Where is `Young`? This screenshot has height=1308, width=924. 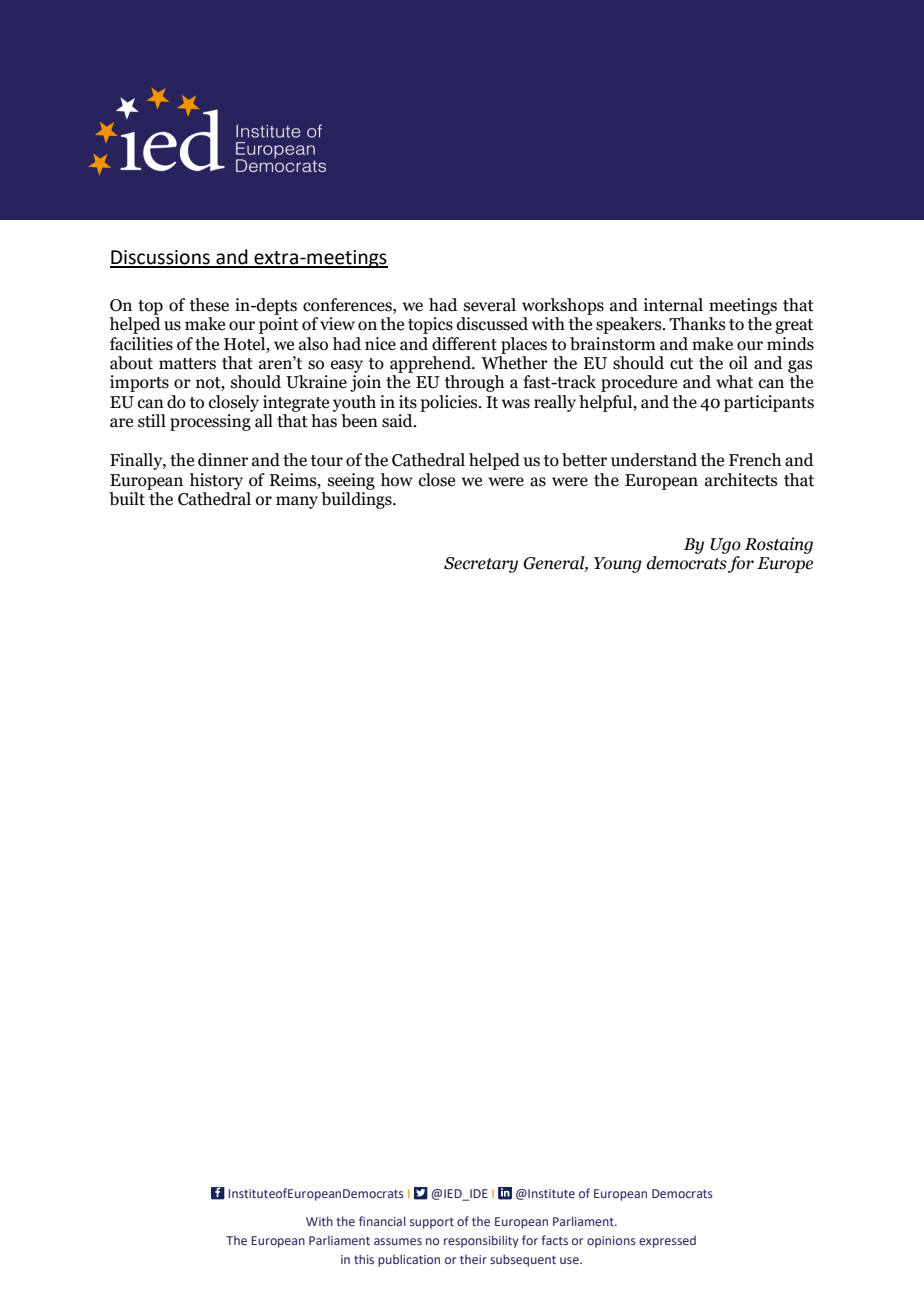
Young is located at coordinates (618, 565).
